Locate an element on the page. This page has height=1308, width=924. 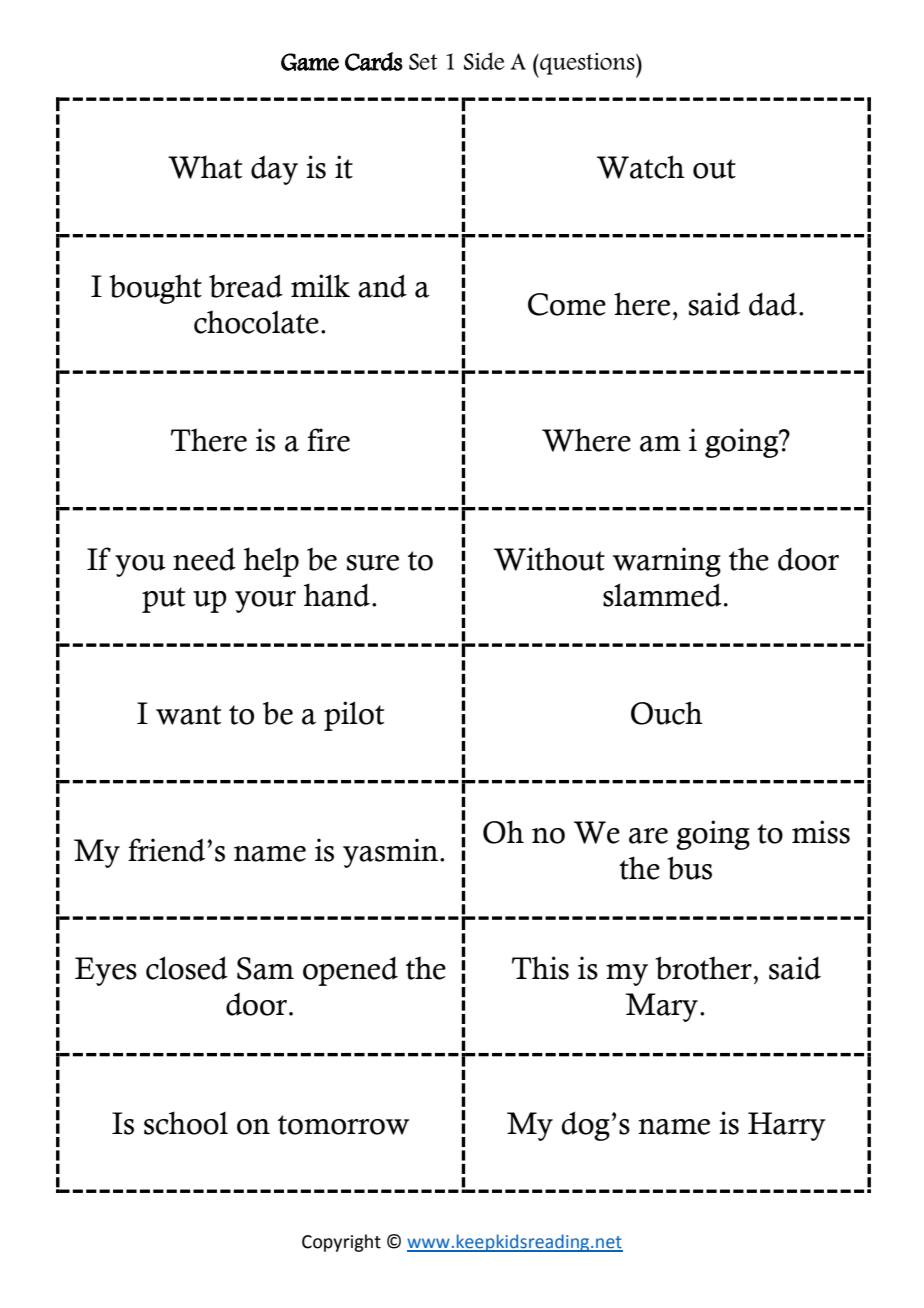
yasmin is located at coordinates (392, 853).
